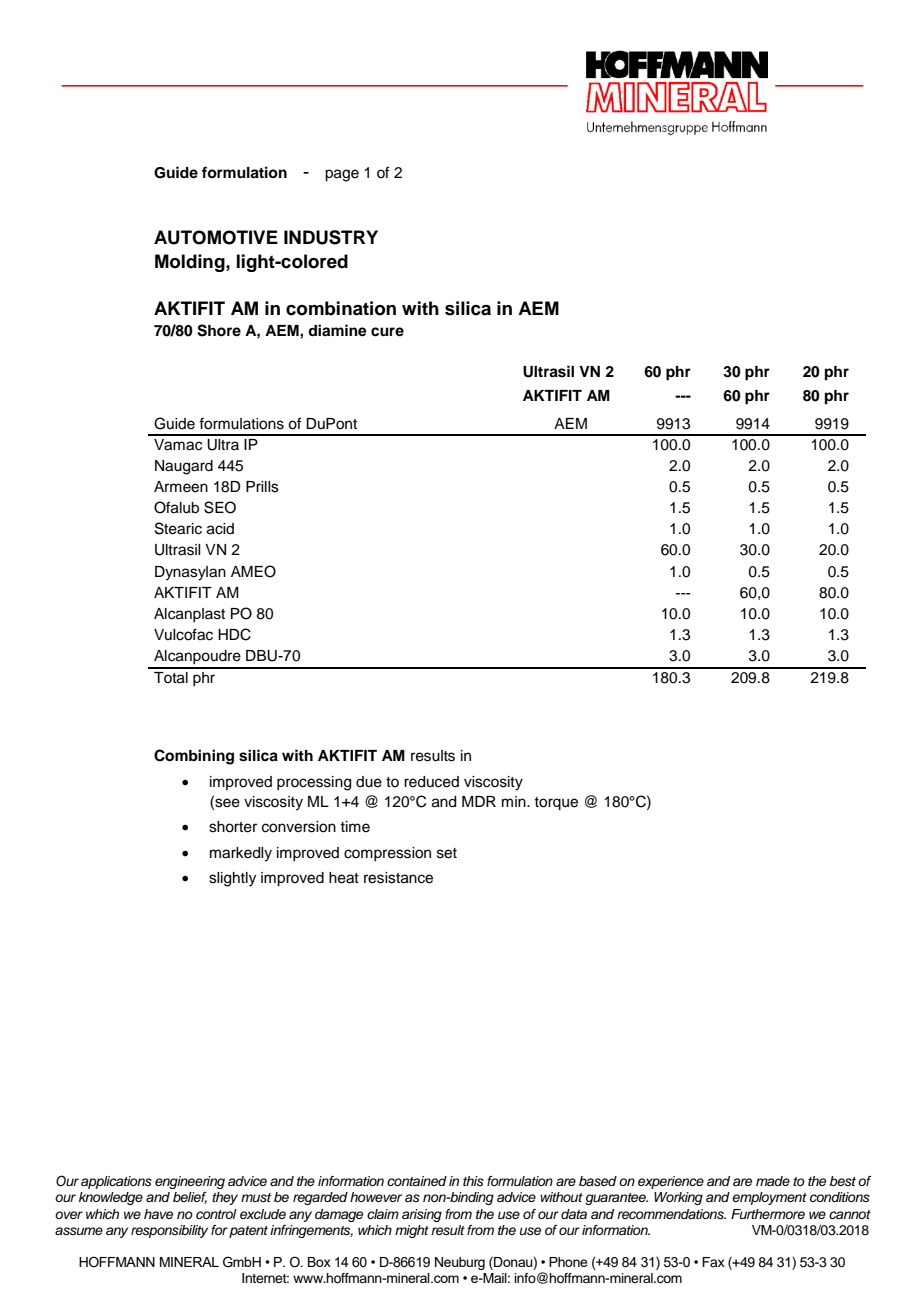 The height and width of the screenshot is (1308, 924). I want to click on HDC, so click(234, 634).
